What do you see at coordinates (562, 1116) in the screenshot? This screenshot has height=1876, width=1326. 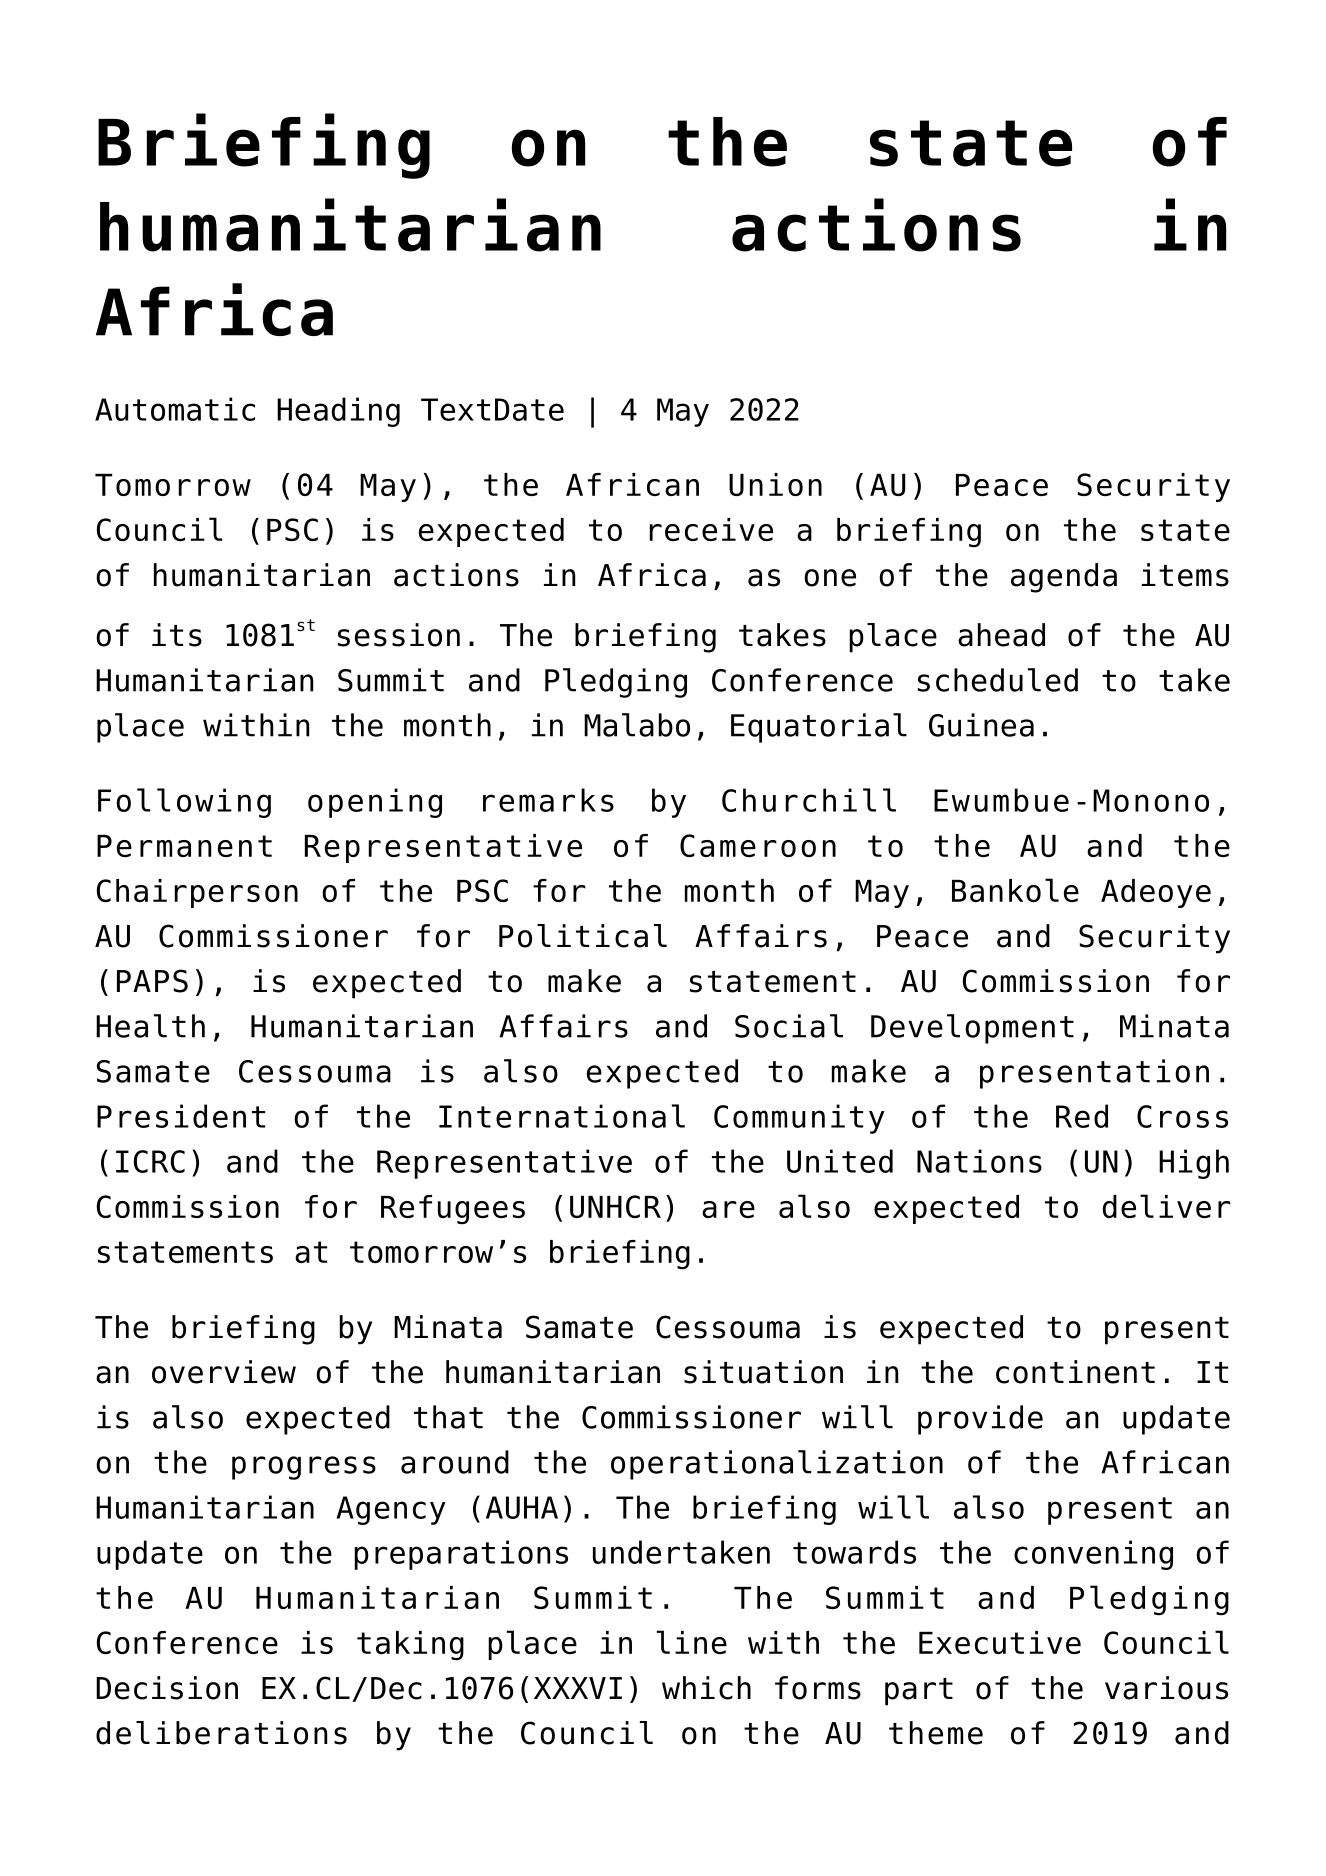 I see `International` at bounding box center [562, 1116].
